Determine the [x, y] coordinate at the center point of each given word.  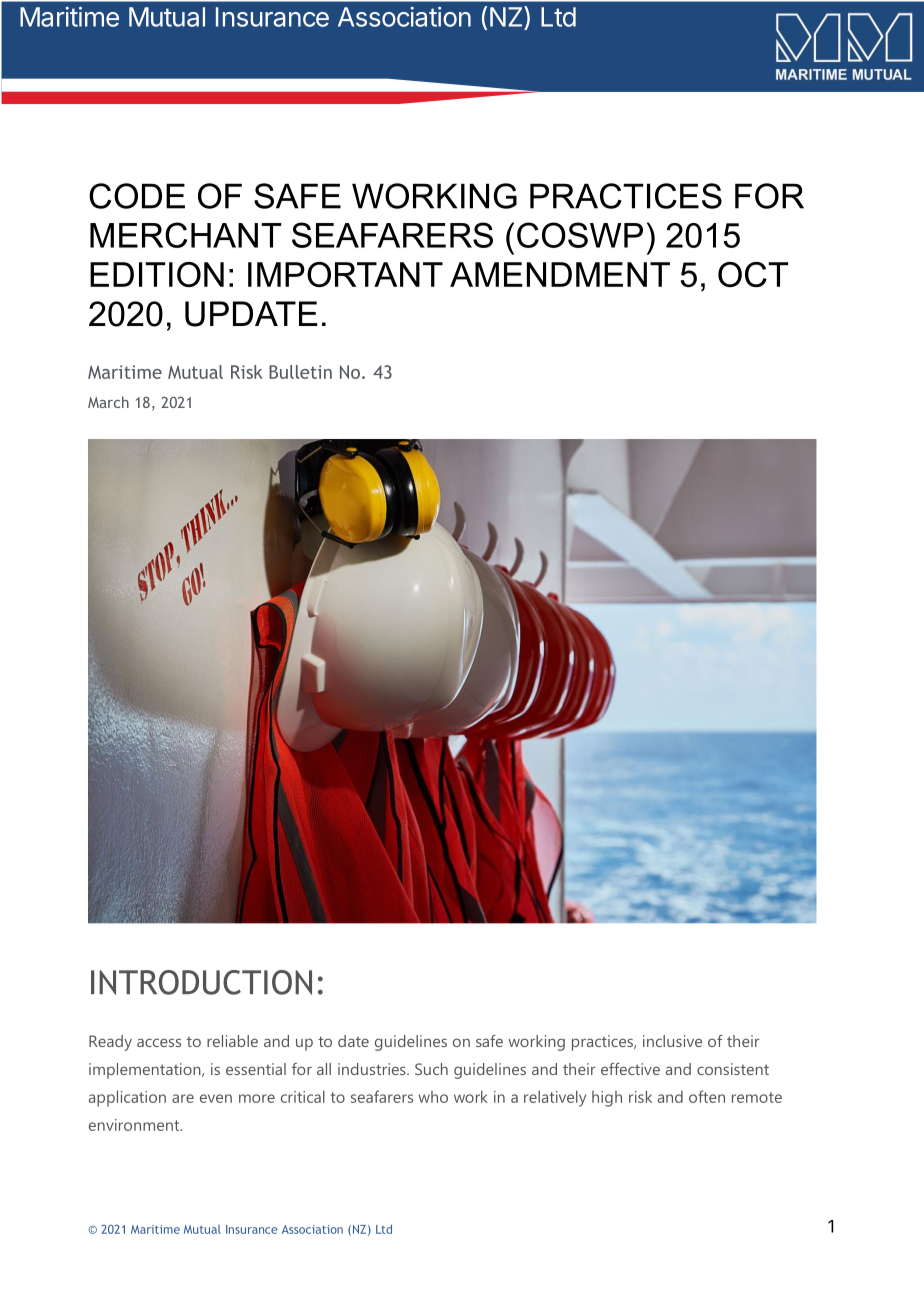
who [433, 1097]
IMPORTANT [345, 274]
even [216, 1098]
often [707, 1096]
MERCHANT [185, 235]
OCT [753, 274]
